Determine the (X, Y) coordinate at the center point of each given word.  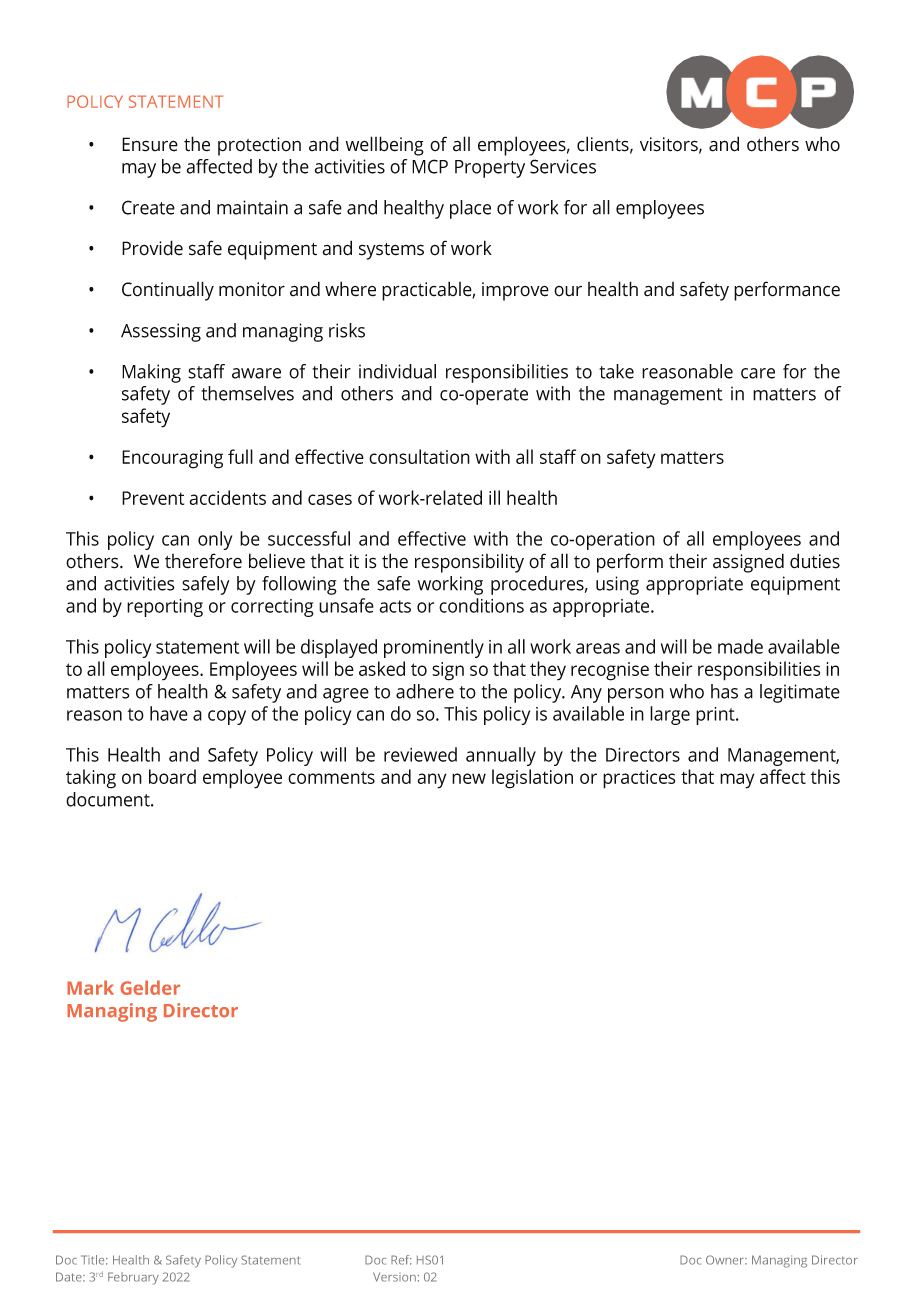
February (133, 1278)
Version (394, 1277)
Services (563, 166)
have (169, 713)
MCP (430, 166)
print (716, 716)
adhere (425, 691)
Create (148, 207)
